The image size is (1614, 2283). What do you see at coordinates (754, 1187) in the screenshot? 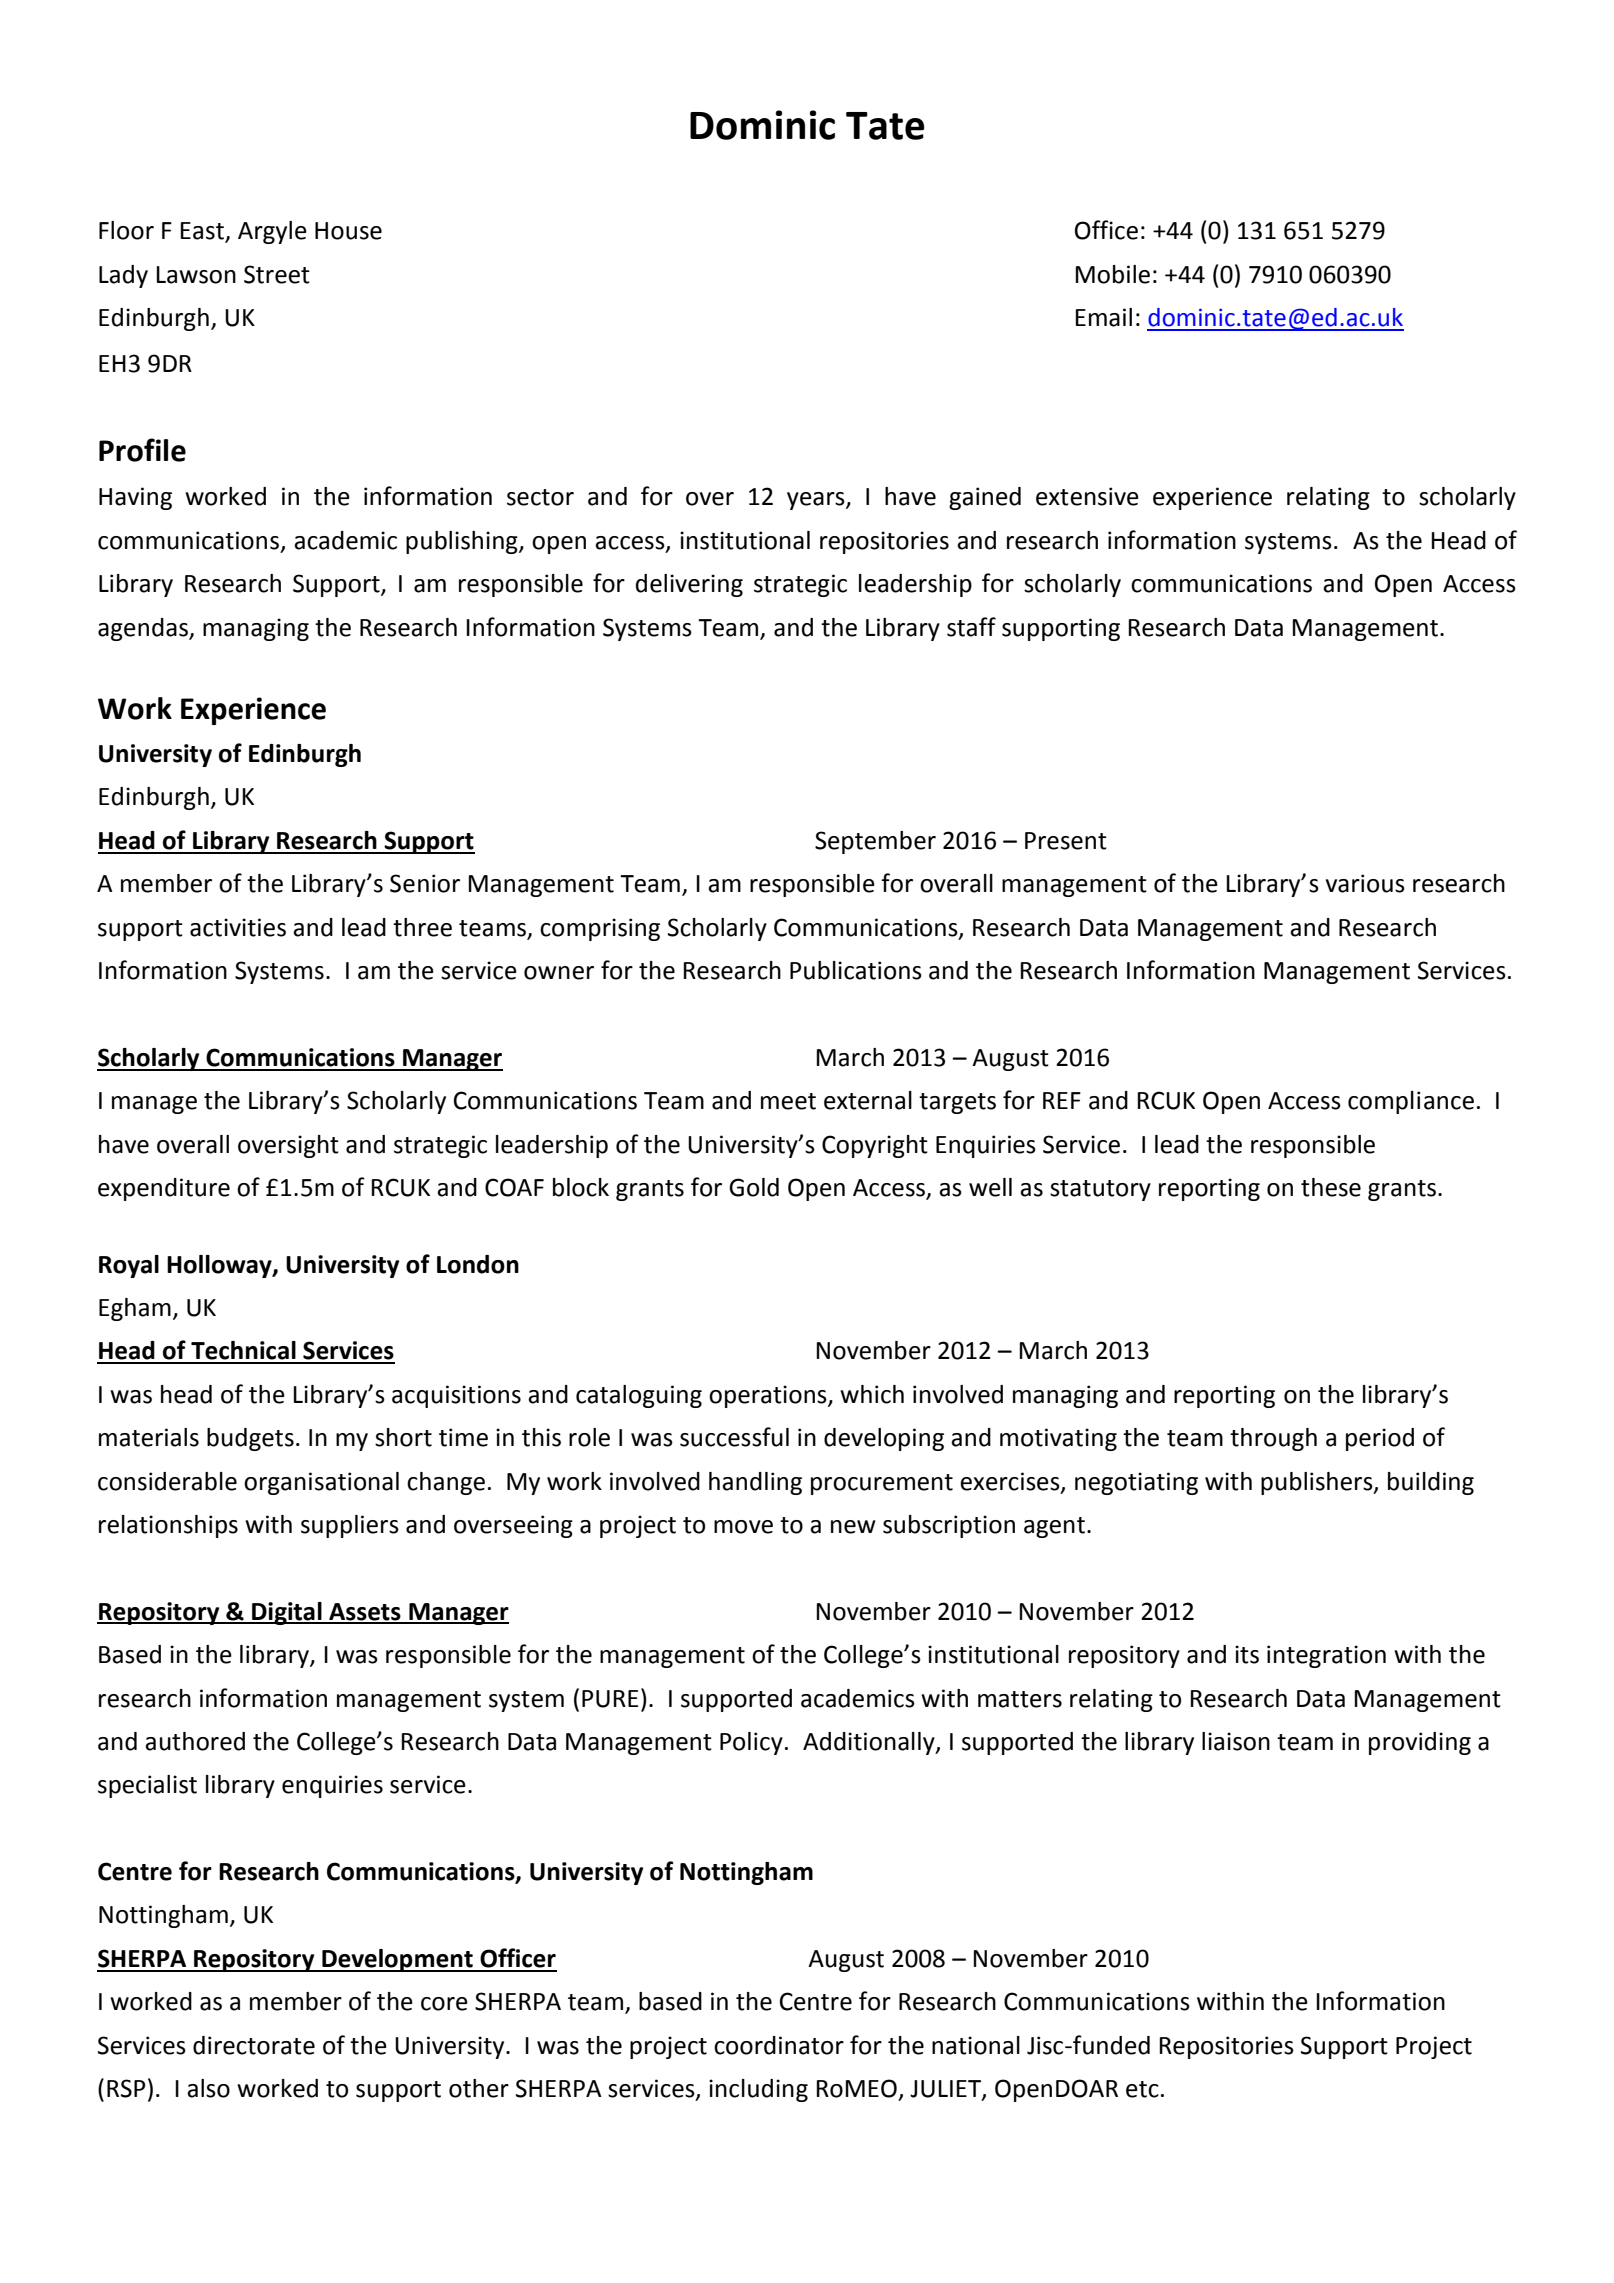
I see `Gold` at bounding box center [754, 1187].
